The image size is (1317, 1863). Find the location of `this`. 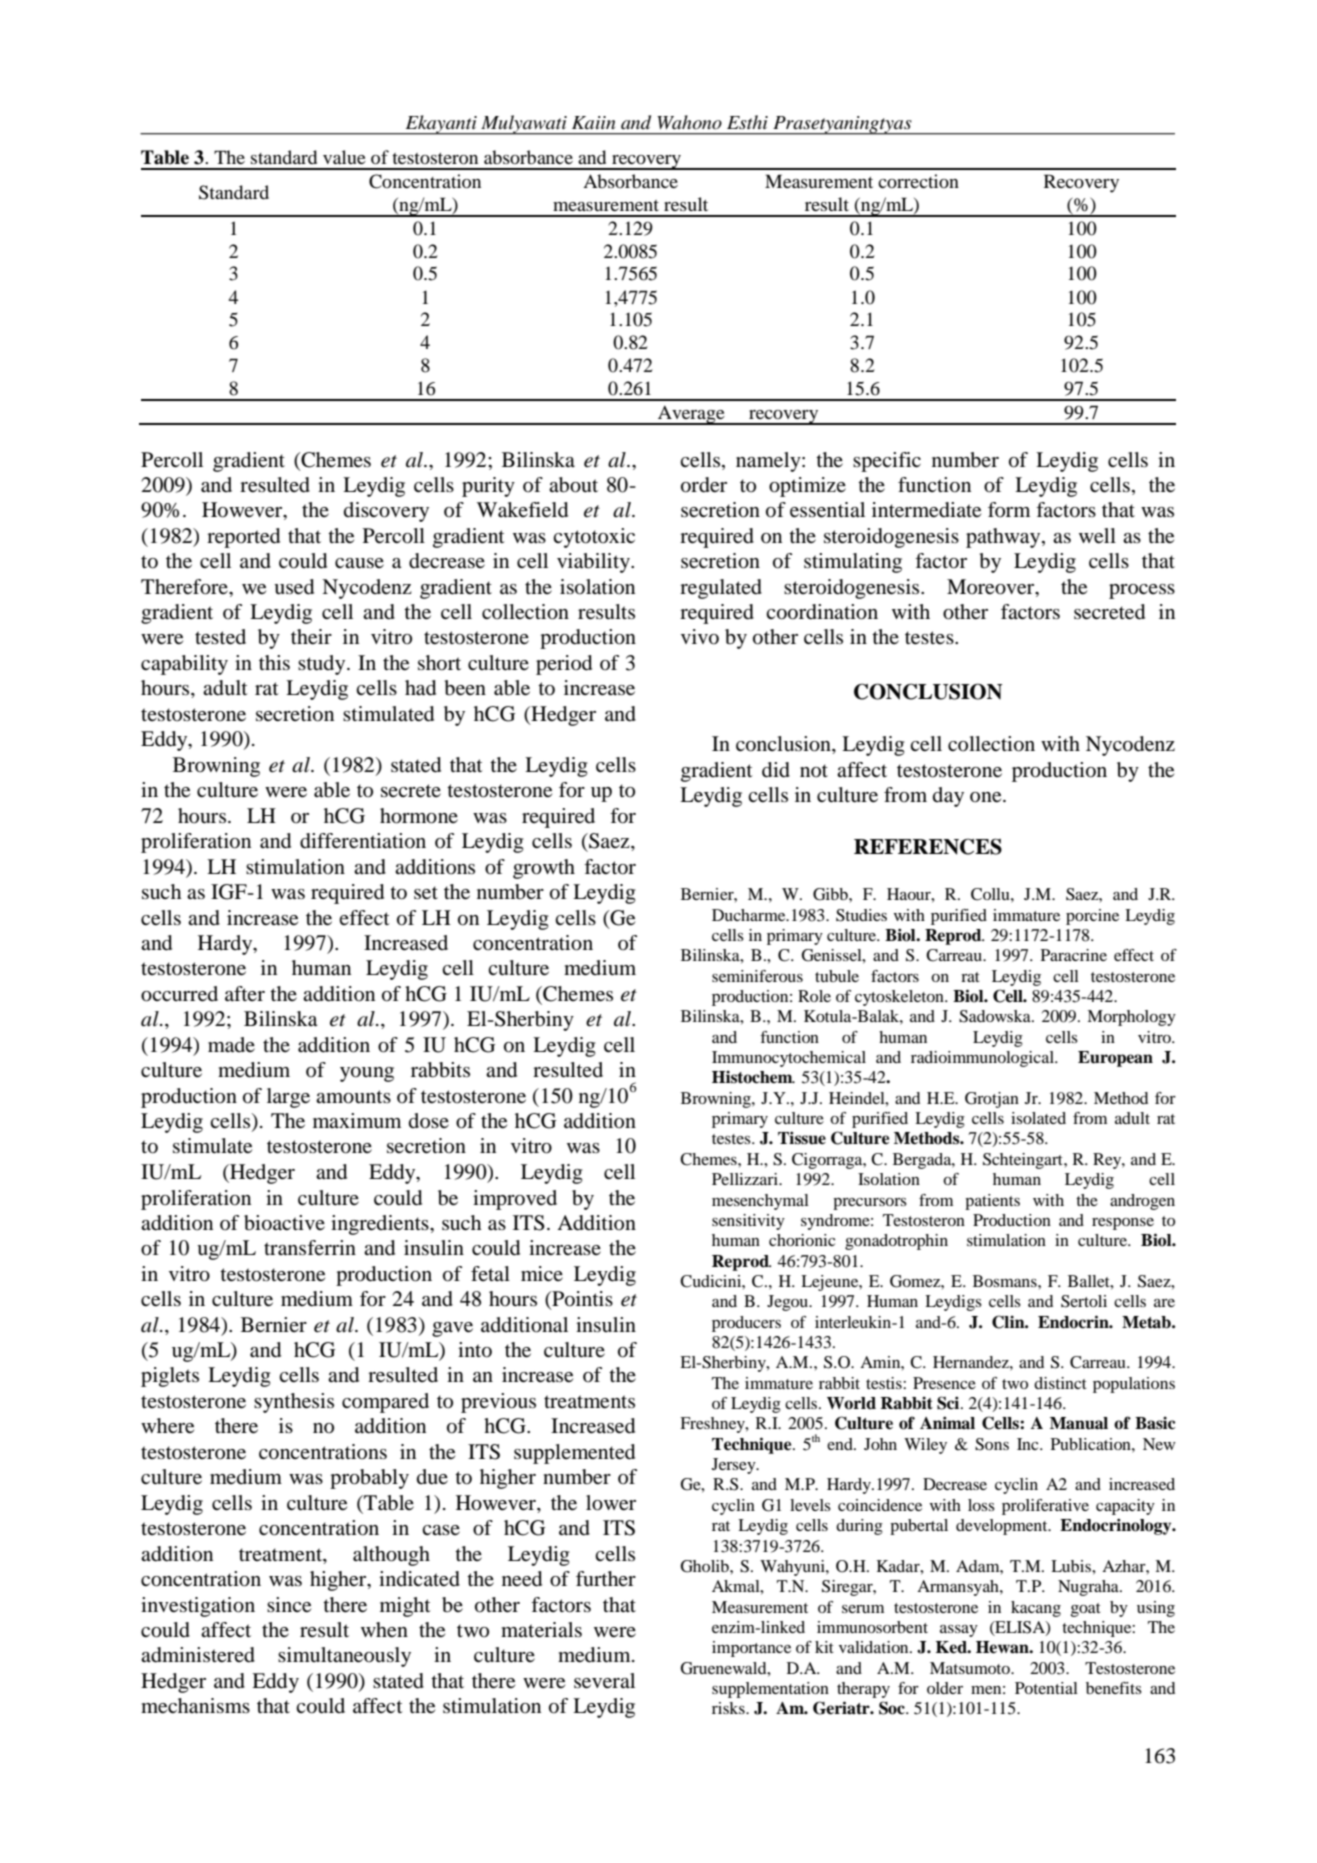

this is located at coordinates (274, 662).
